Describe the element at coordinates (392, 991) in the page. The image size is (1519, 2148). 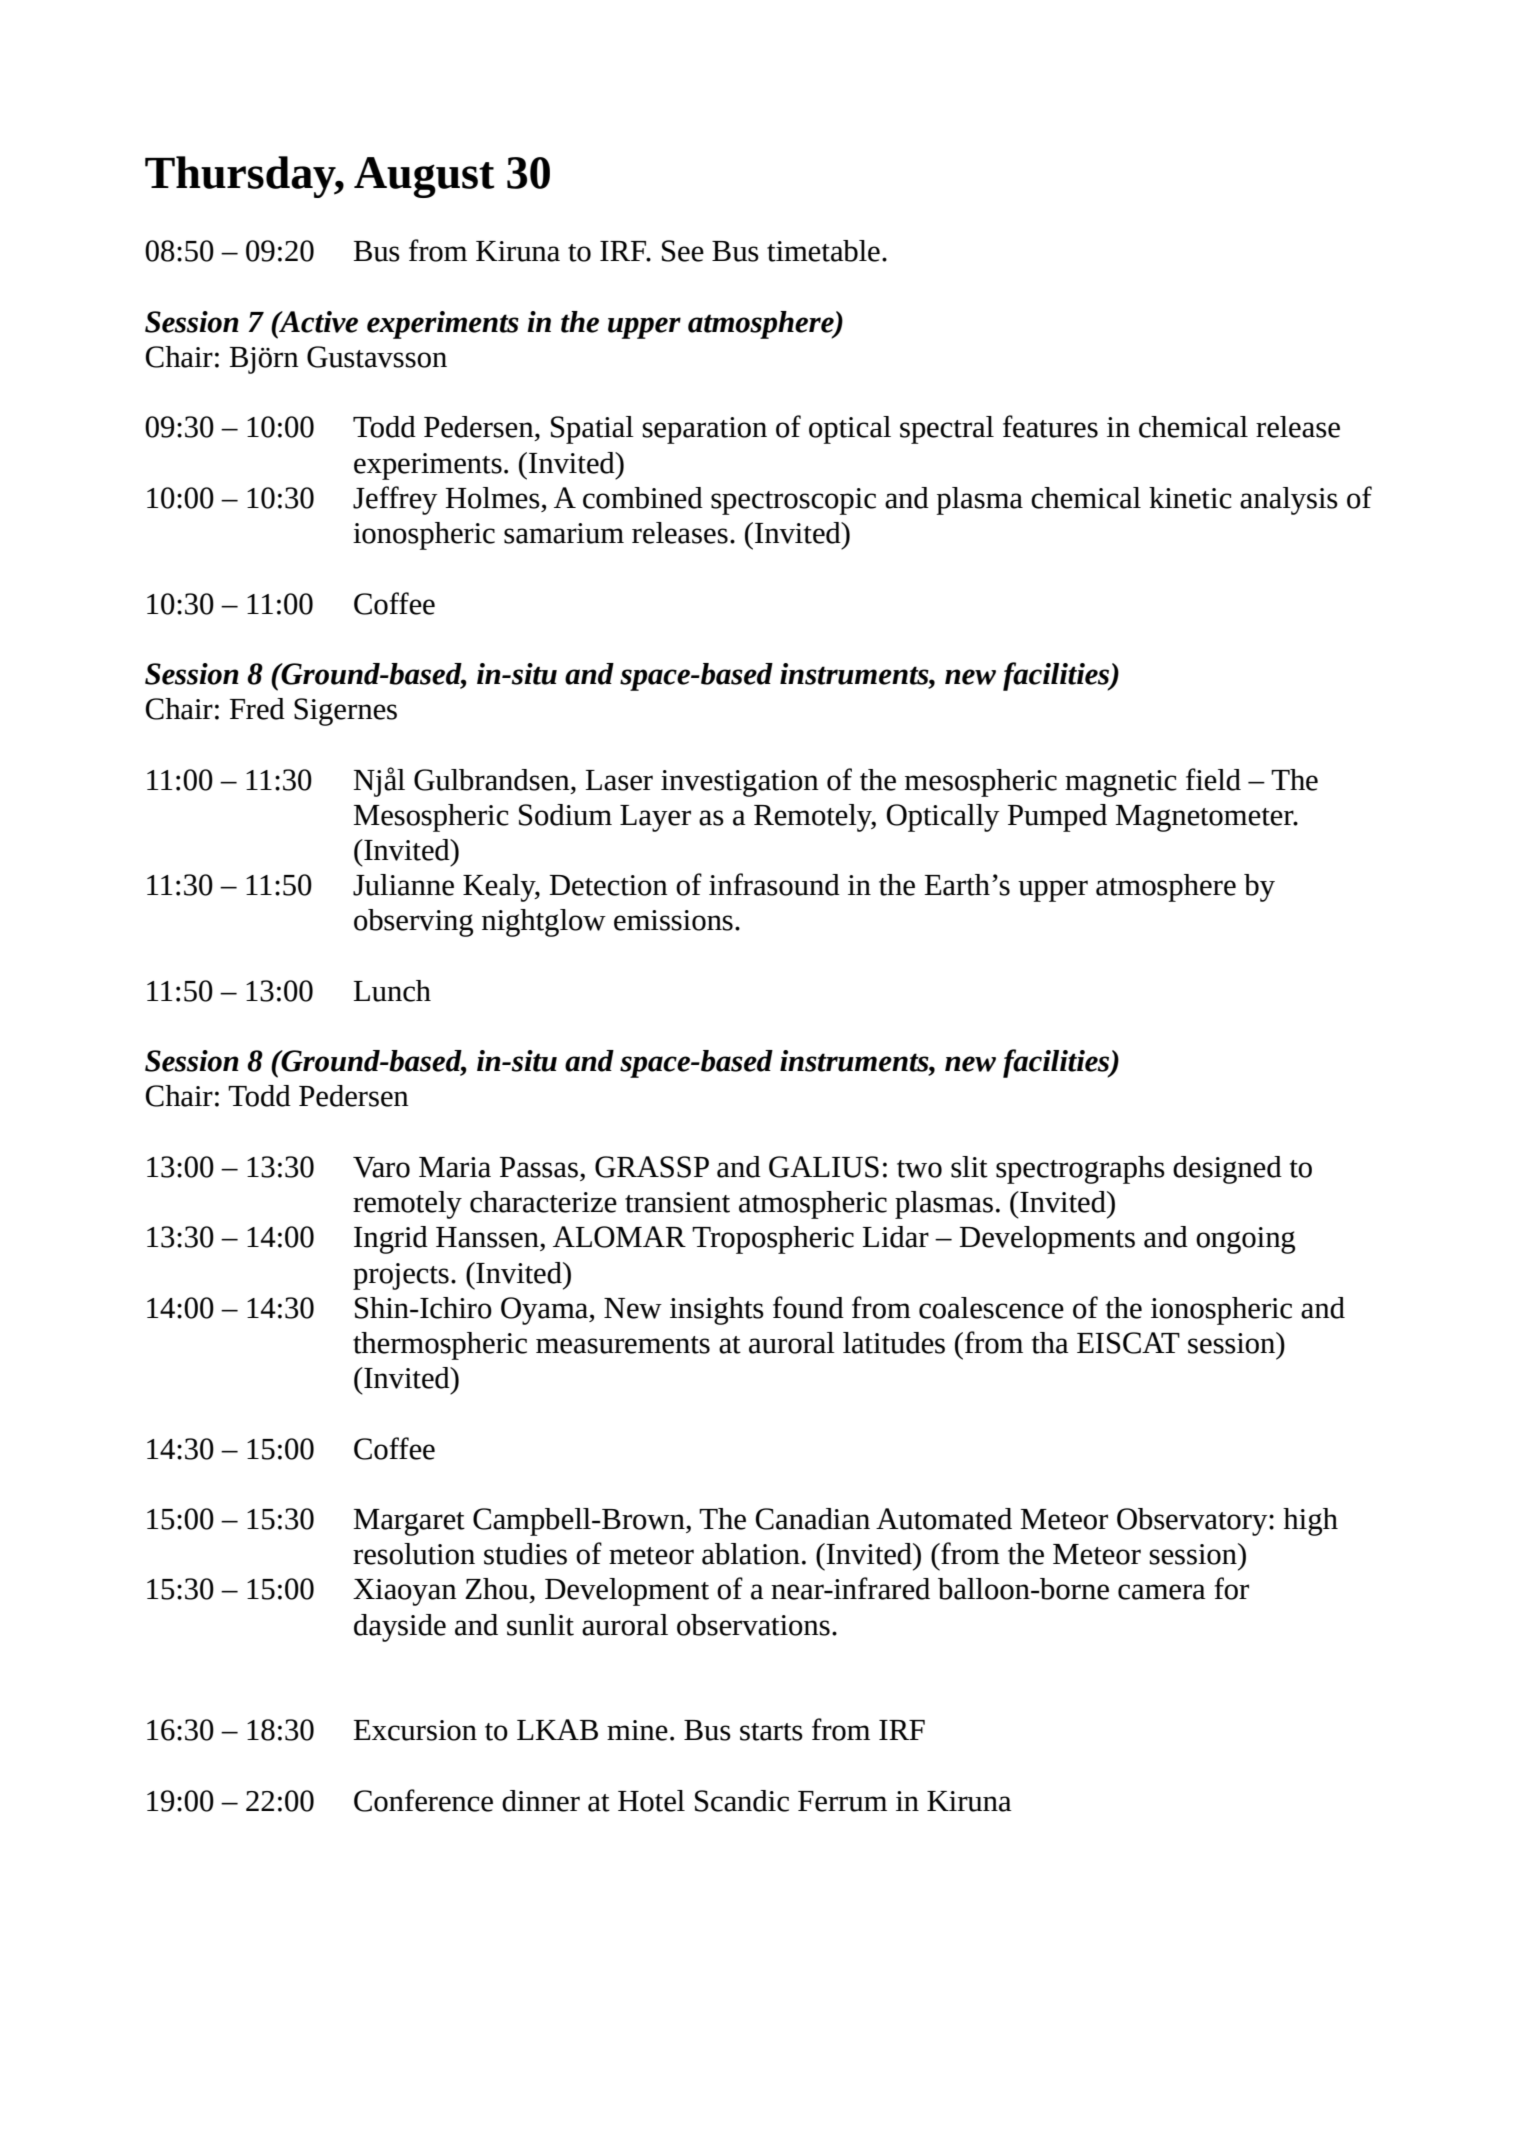
I see `Lunch` at that location.
